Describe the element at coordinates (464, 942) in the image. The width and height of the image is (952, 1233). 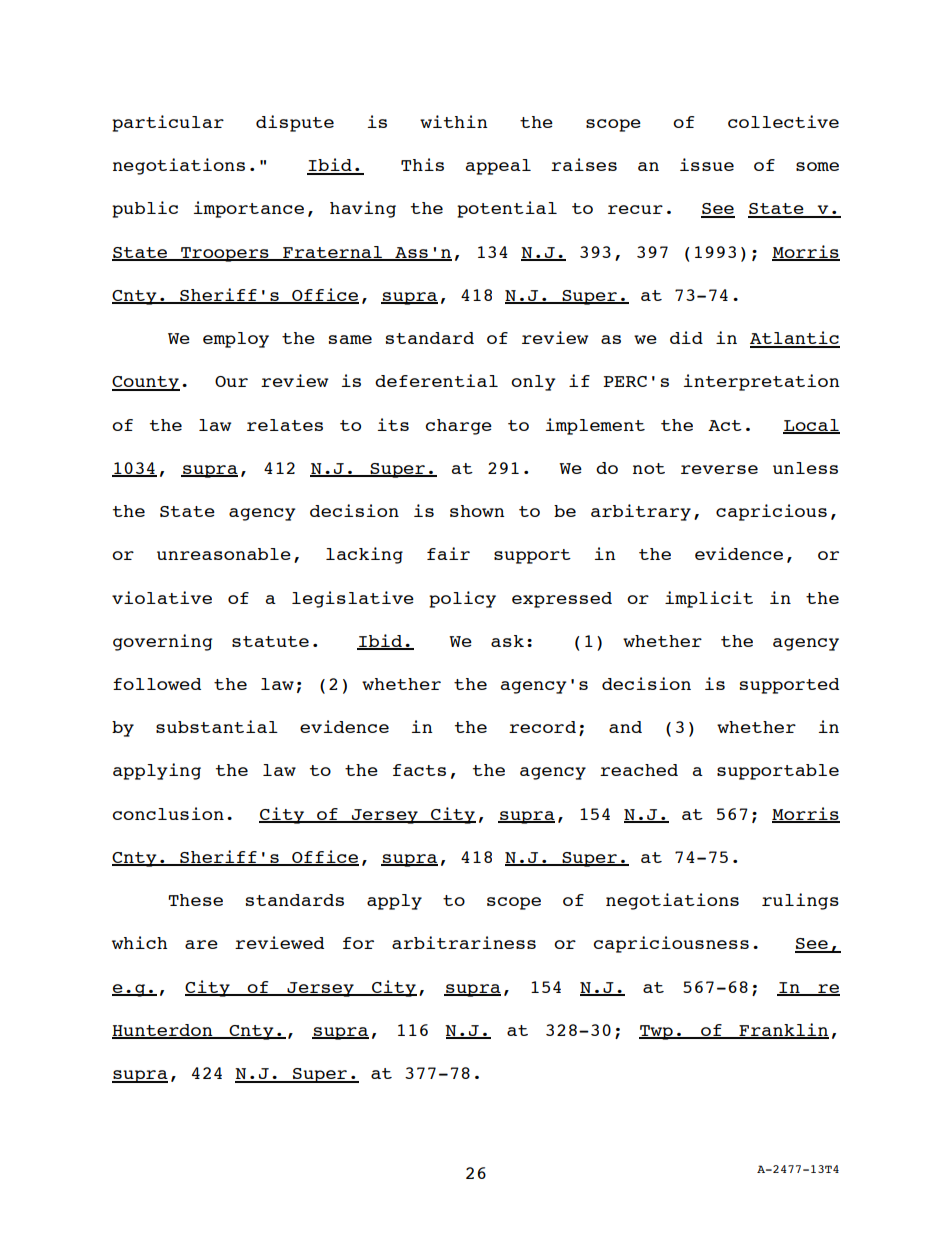
I see `arbitrariness` at that location.
